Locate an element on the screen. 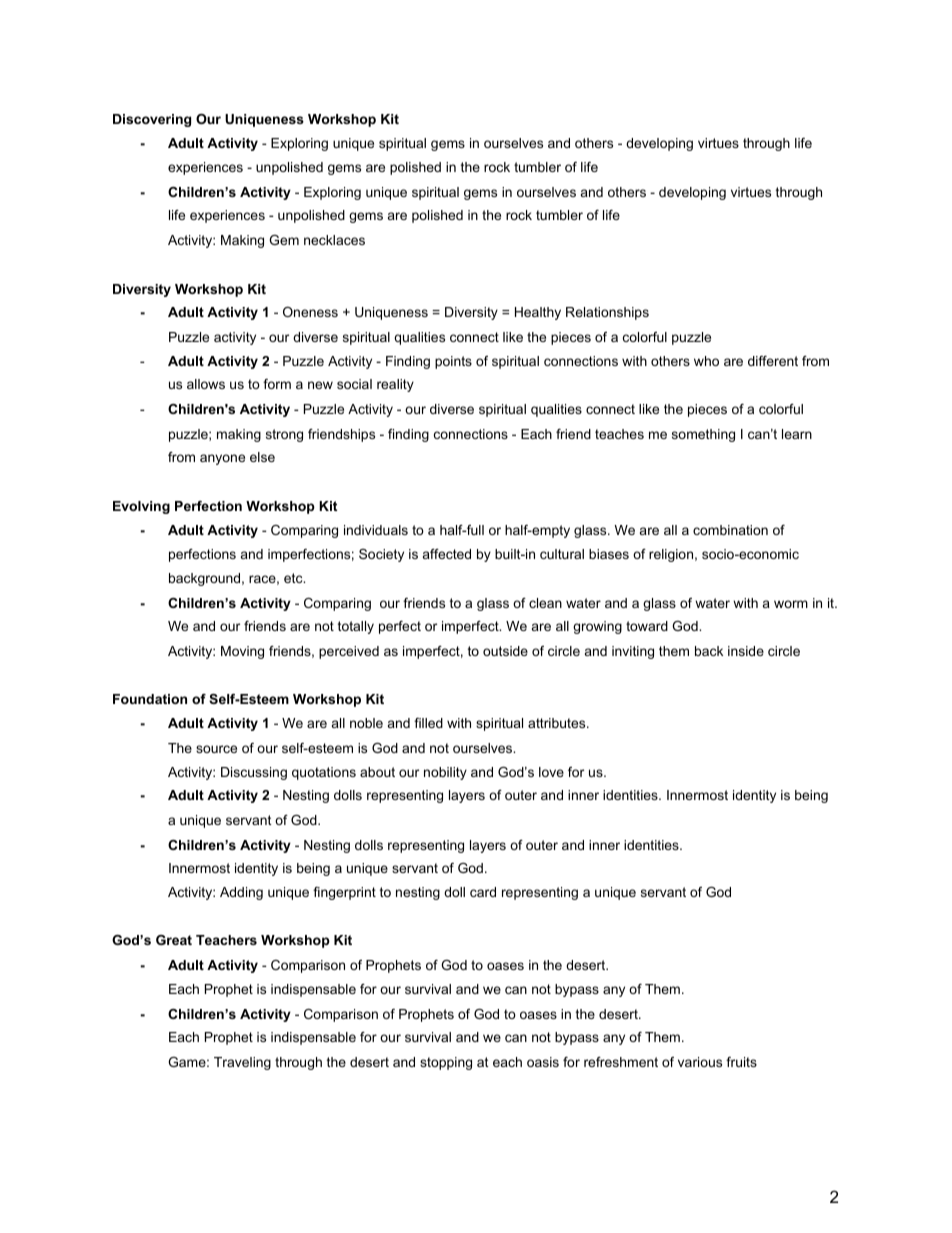  stopping is located at coordinates (446, 1063).
